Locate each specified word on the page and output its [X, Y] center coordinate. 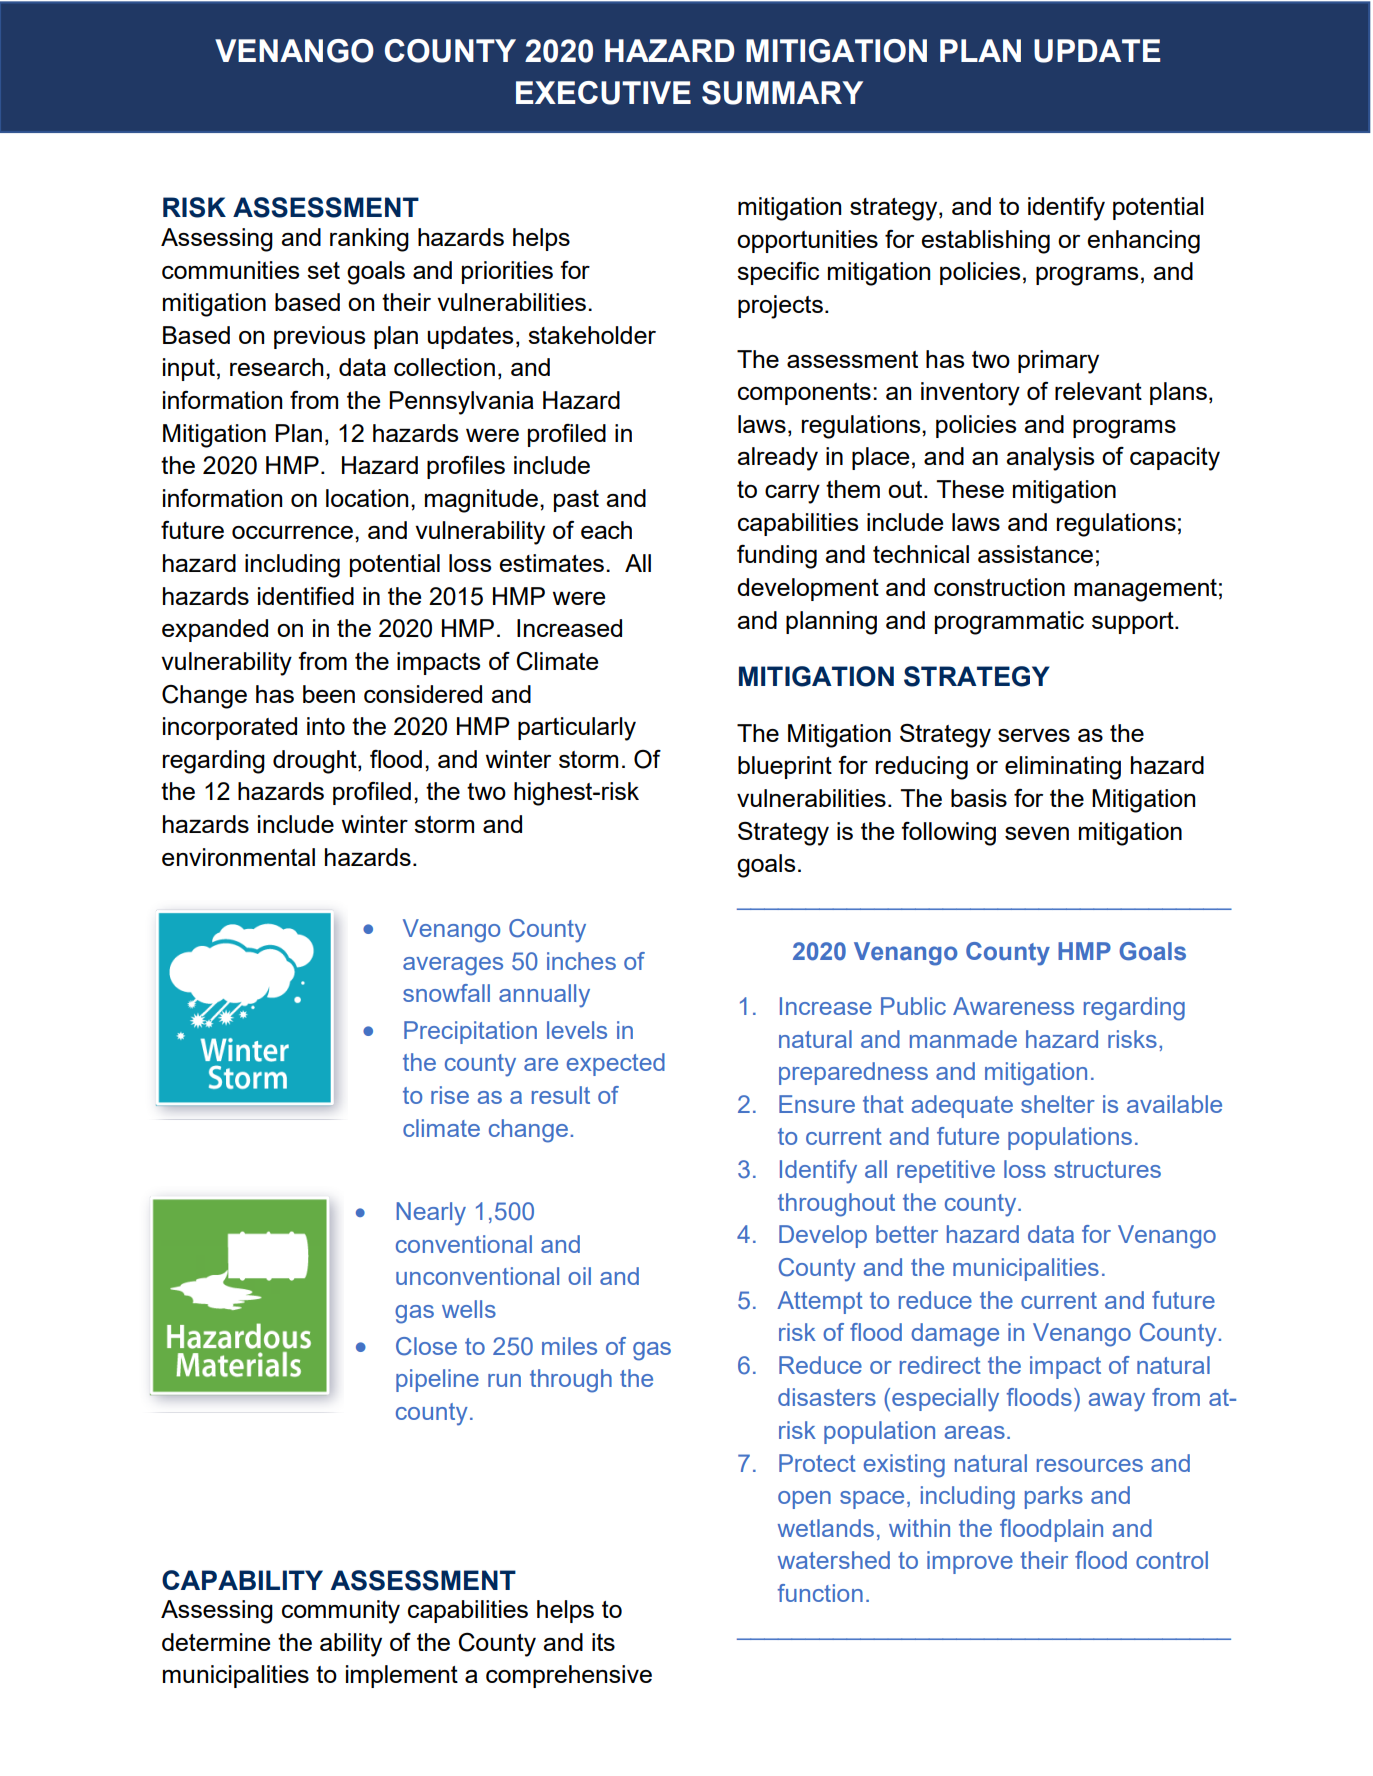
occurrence [292, 532]
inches [581, 961]
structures [1107, 1169]
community [341, 1612]
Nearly [431, 1214]
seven [1037, 833]
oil [579, 1276]
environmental [238, 857]
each [606, 530]
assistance [1035, 554]
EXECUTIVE [603, 93]
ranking [369, 240]
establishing [985, 242]
